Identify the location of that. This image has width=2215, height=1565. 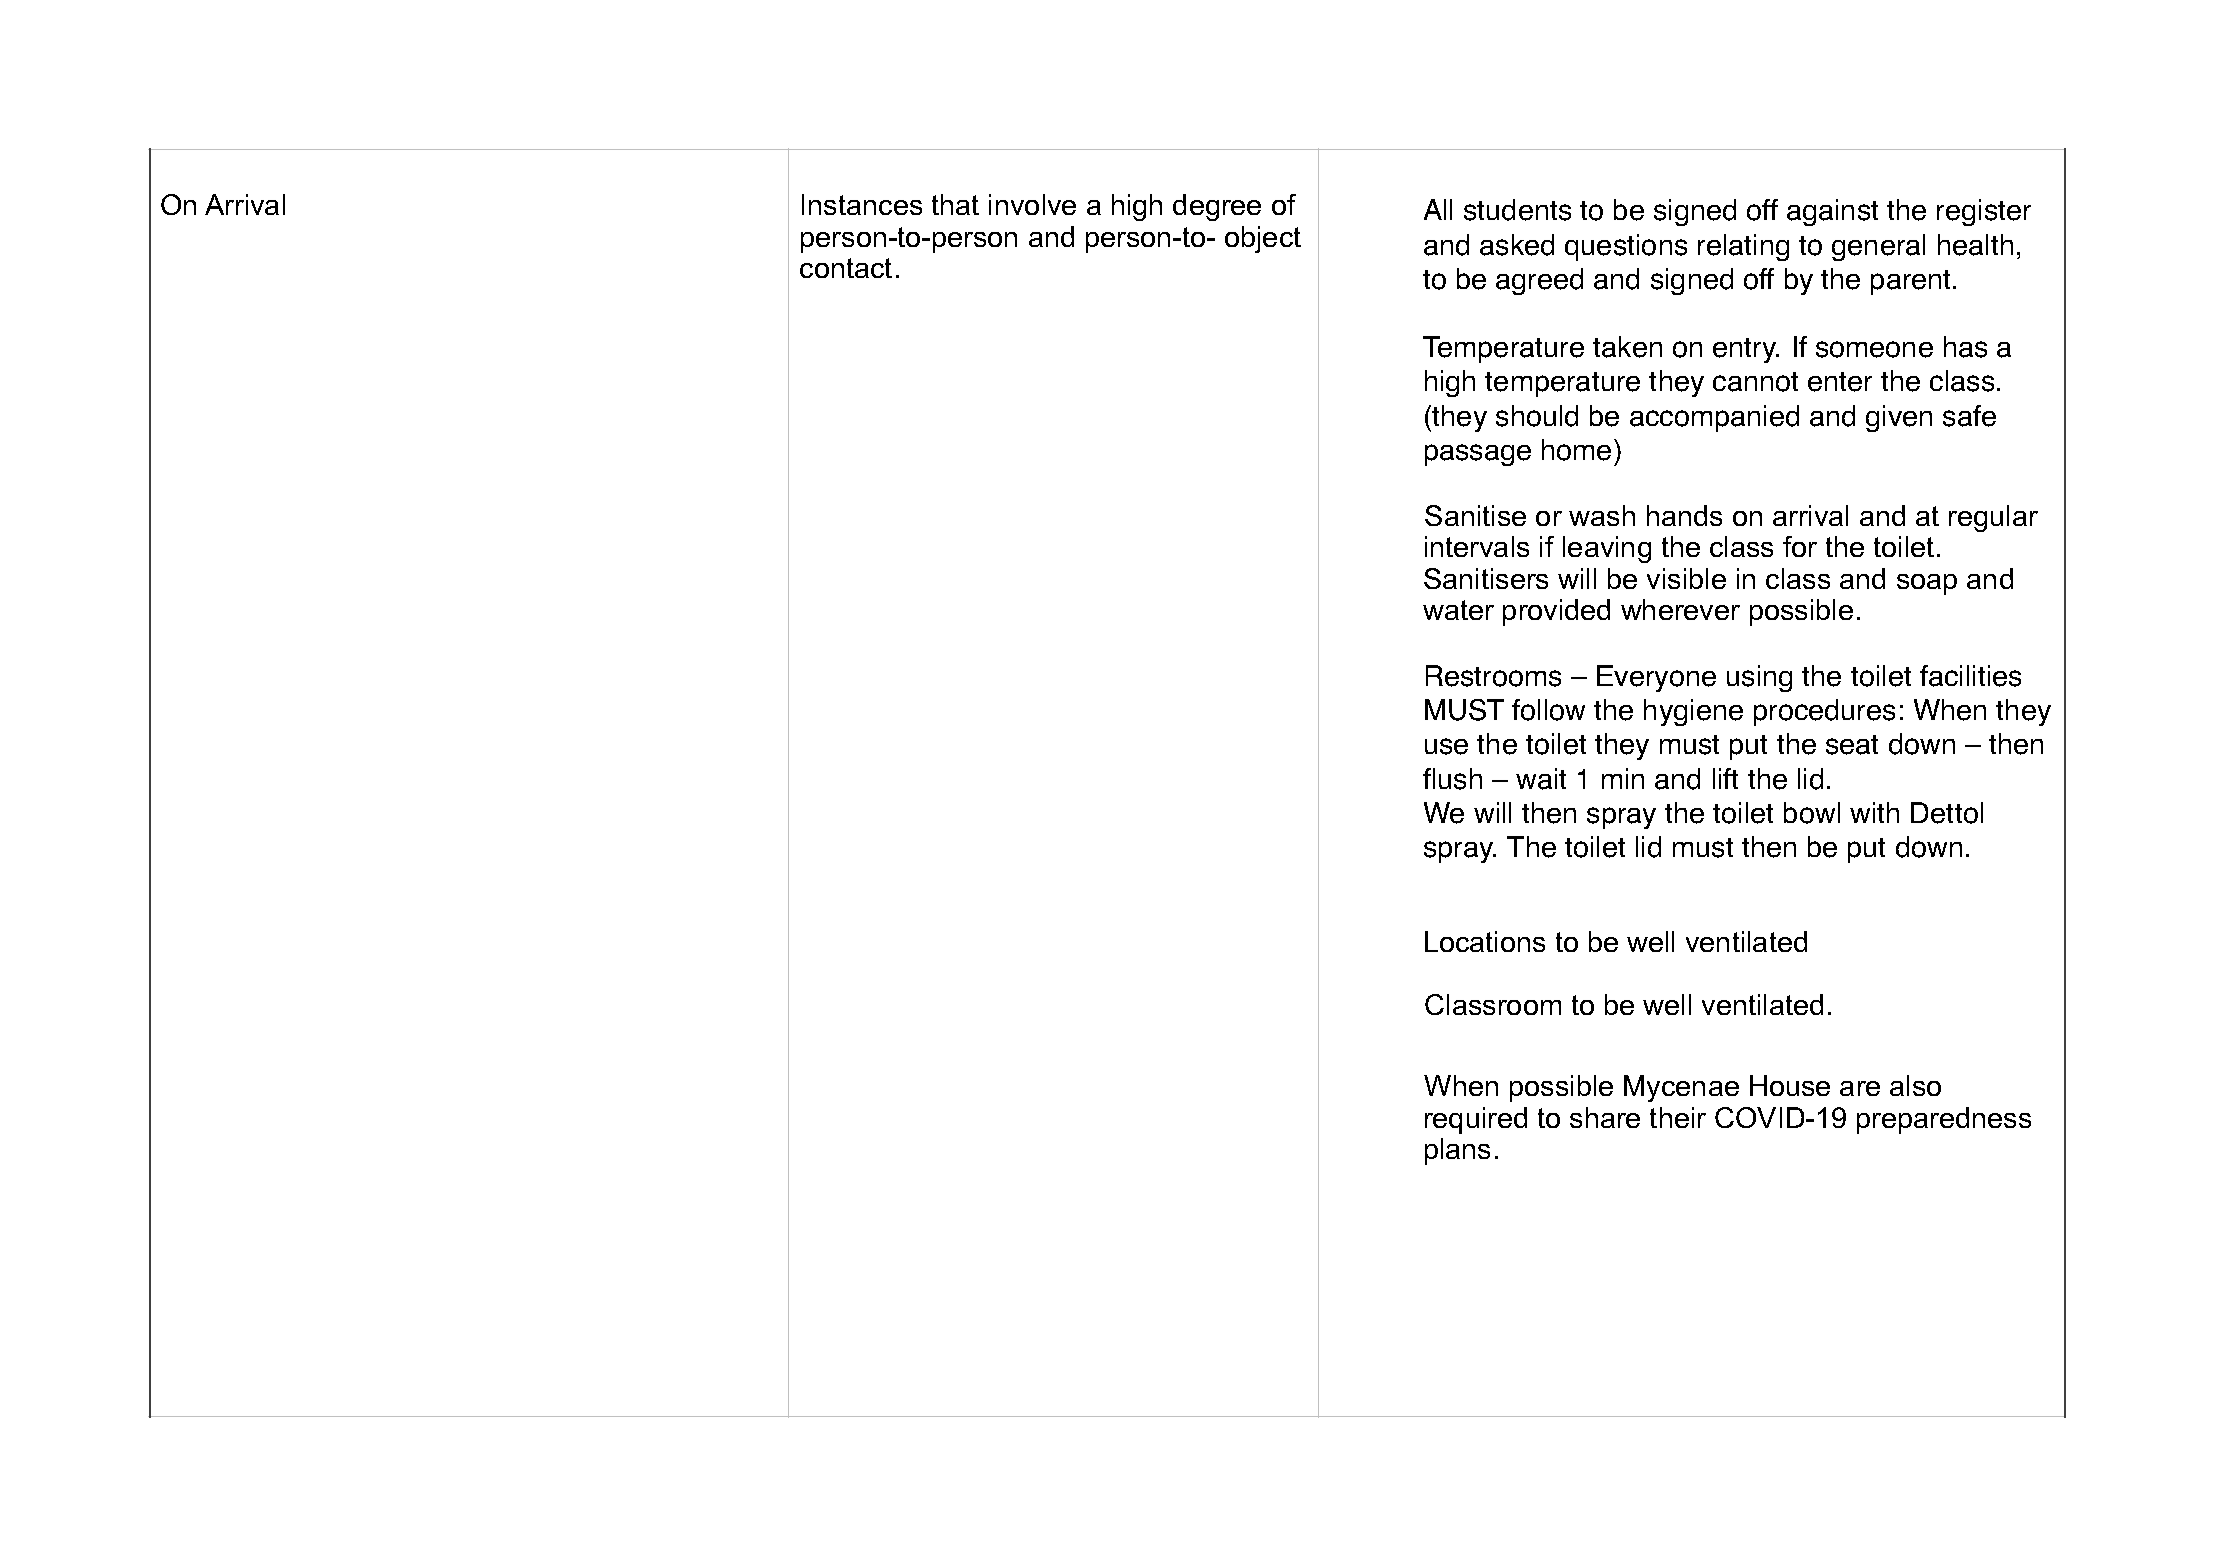
(955, 204).
